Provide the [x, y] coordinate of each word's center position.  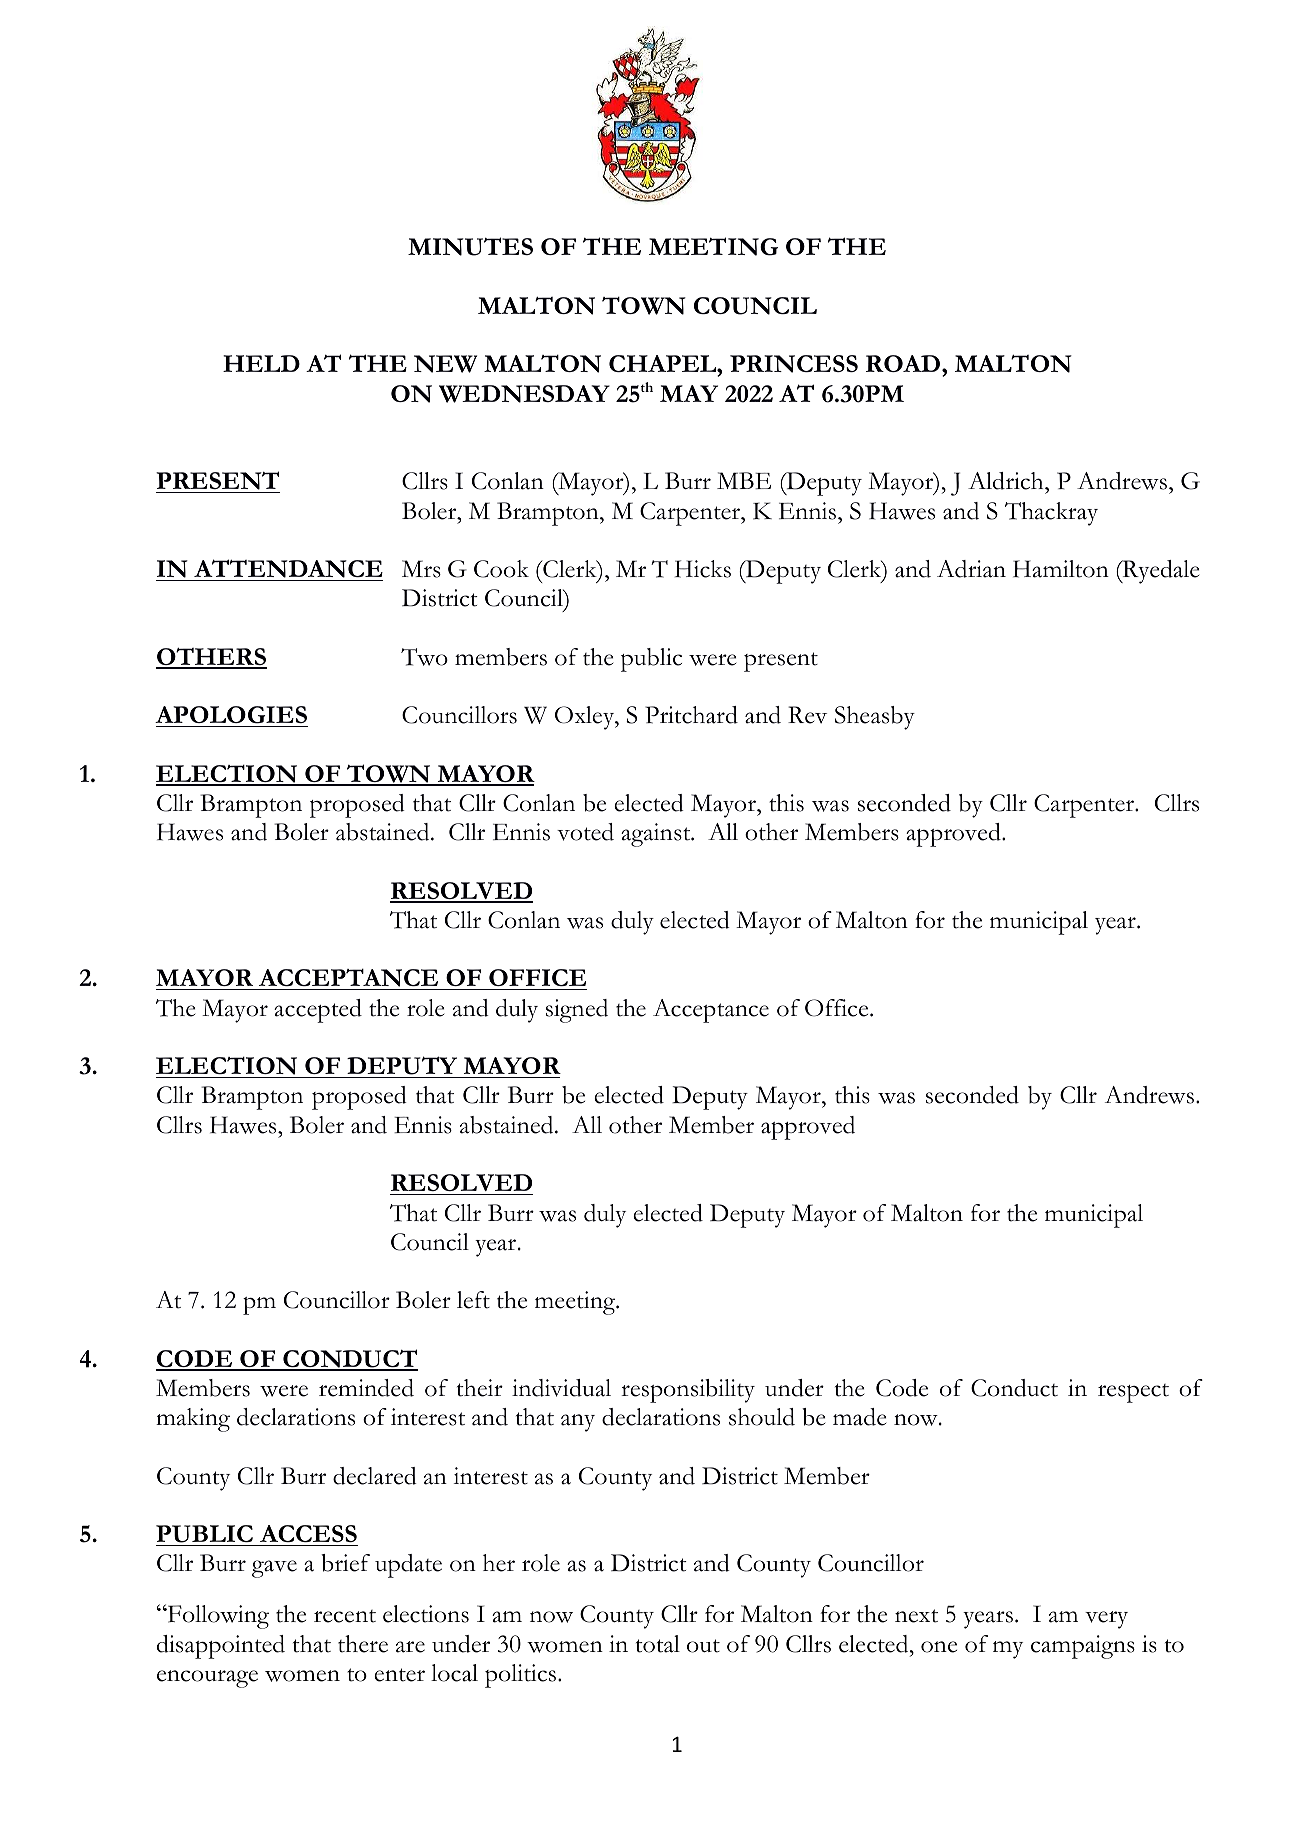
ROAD [904, 363]
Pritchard [691, 715]
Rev [807, 715]
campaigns [1083, 1647]
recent [345, 1616]
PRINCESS [794, 364]
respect [1133, 1393]
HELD [261, 363]
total [658, 1644]
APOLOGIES [231, 715]
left [473, 1300]
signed [577, 1011]
